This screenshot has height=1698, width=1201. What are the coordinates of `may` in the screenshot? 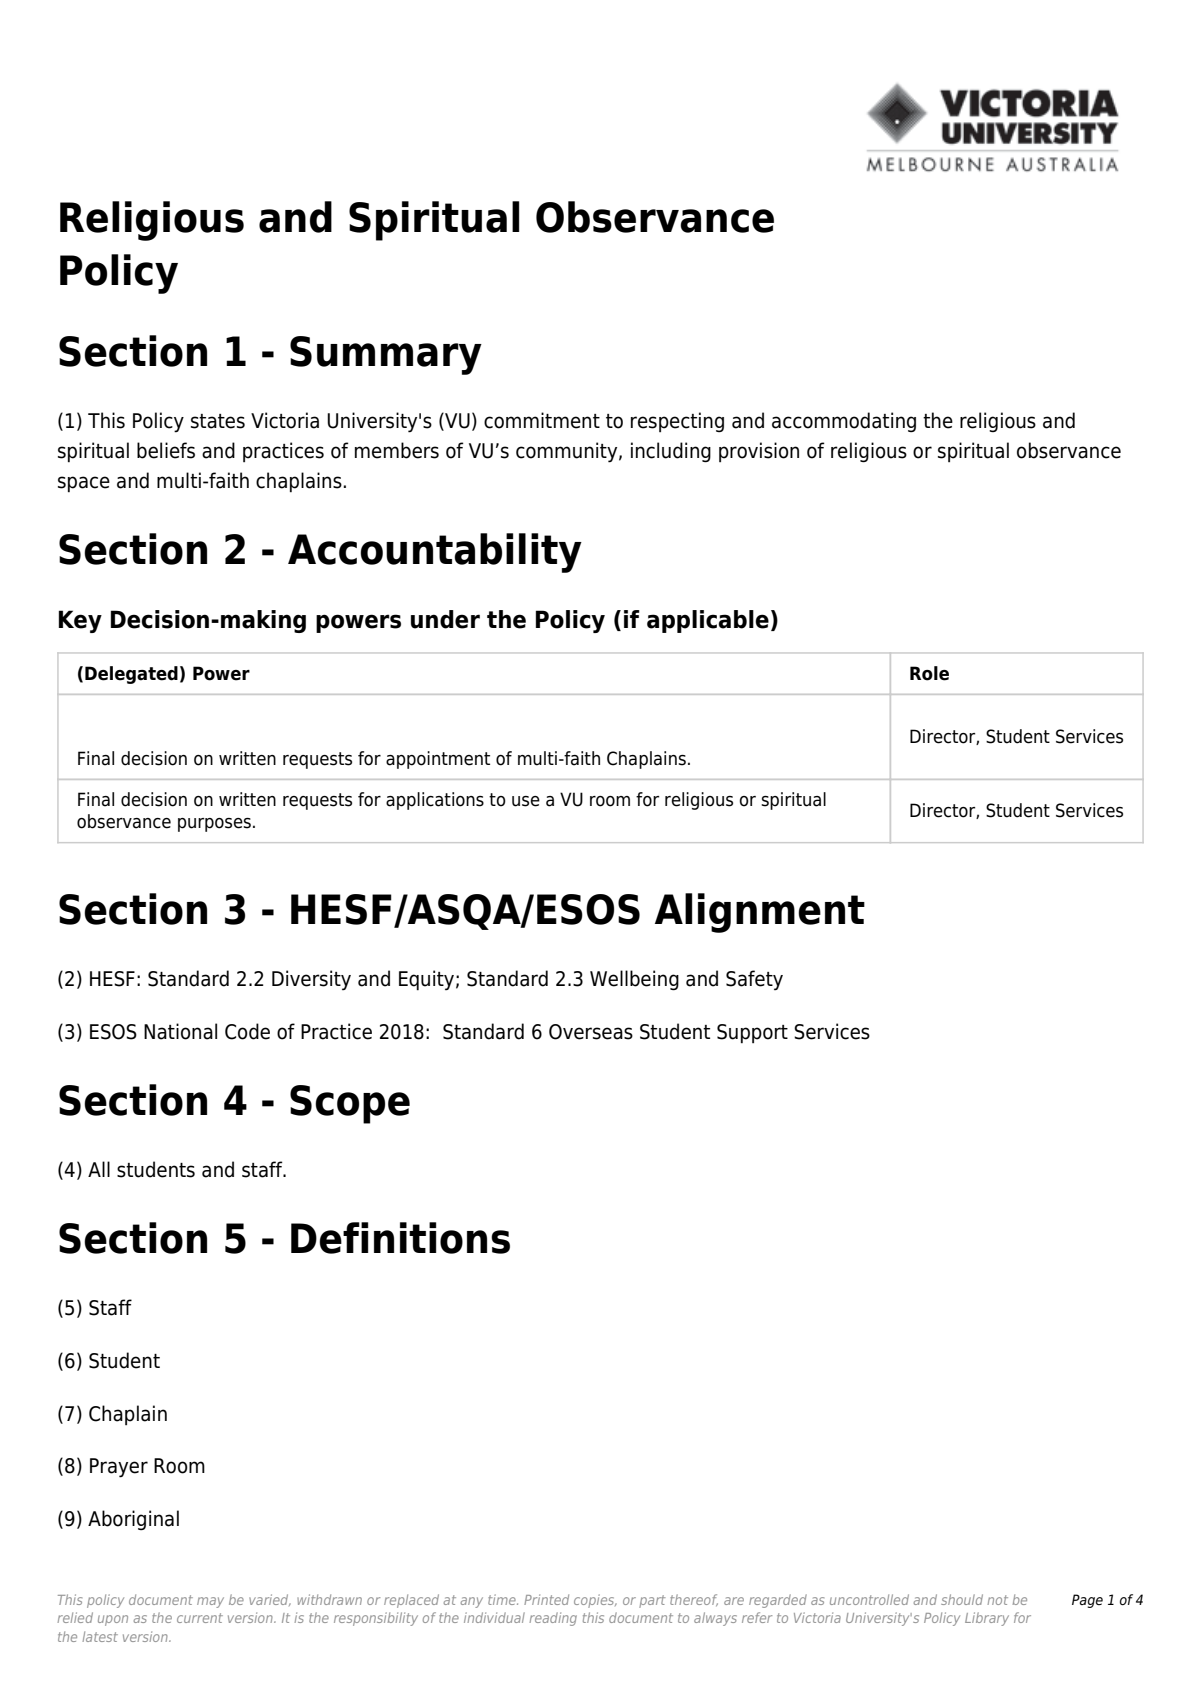 It's located at (210, 1602).
